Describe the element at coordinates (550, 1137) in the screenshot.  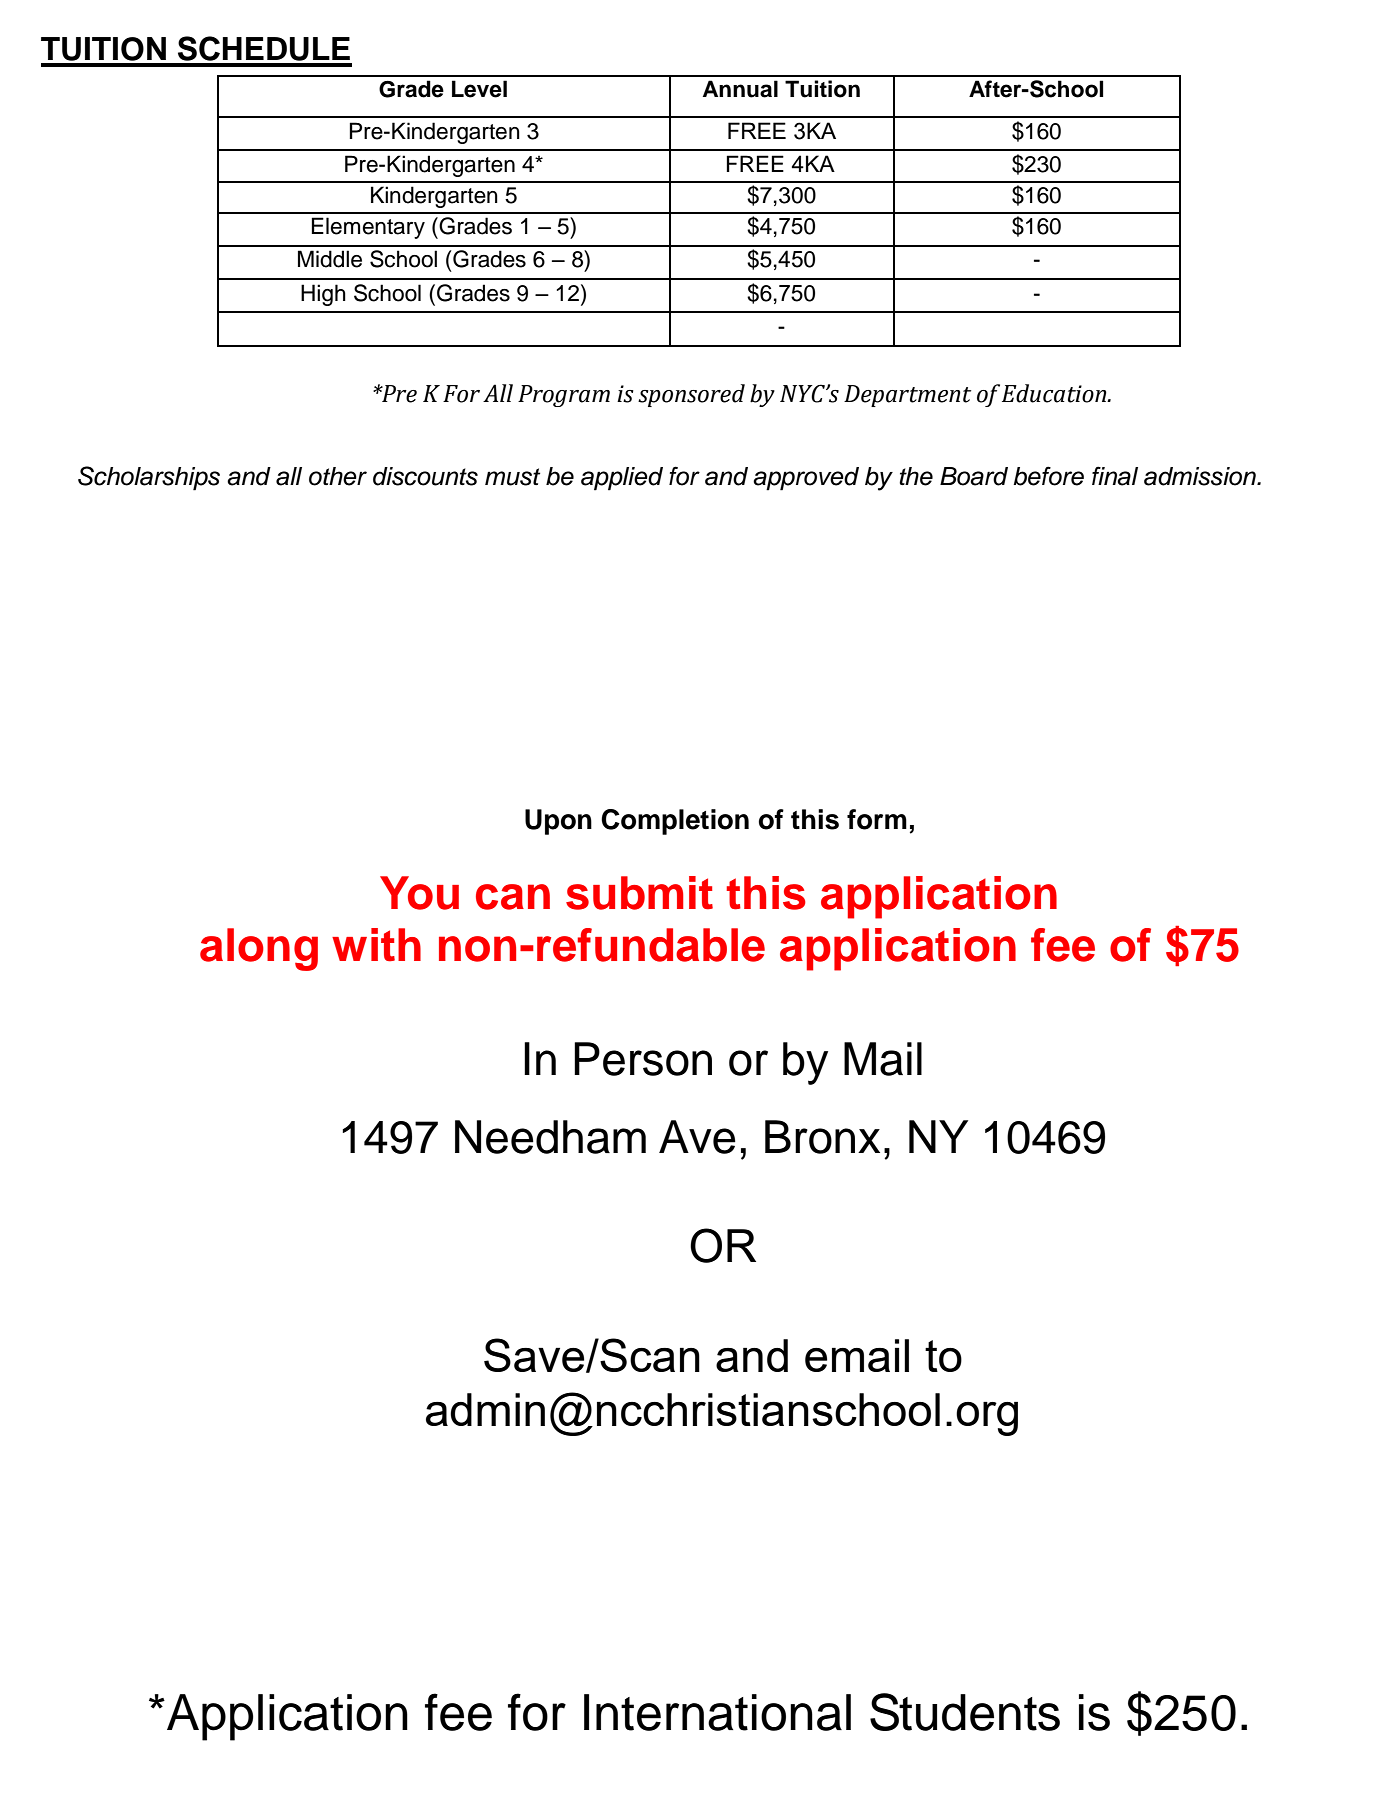
I see `Needham` at that location.
